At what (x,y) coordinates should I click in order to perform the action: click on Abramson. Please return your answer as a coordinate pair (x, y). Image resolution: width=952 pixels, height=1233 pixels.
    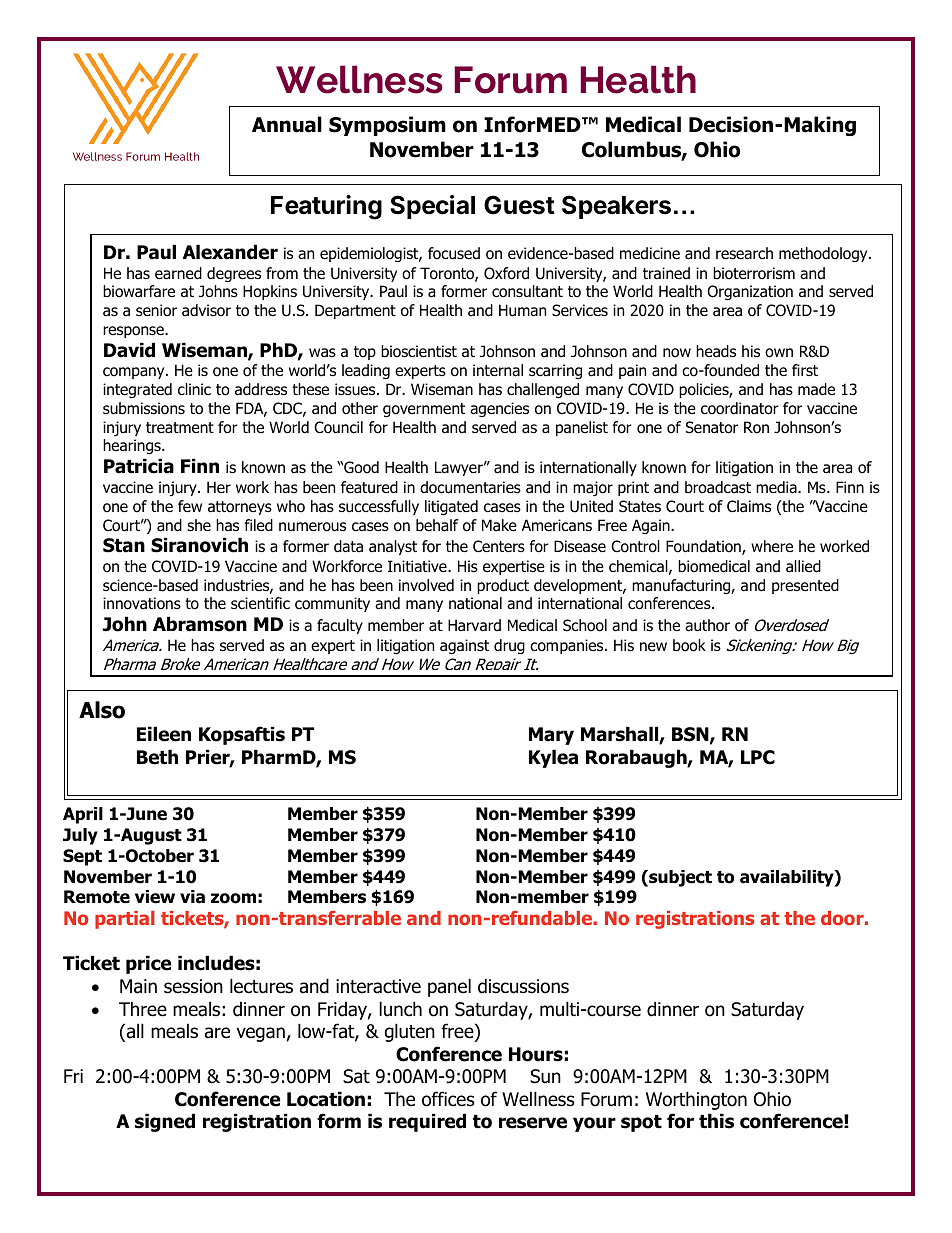
    Looking at the image, I should click on (200, 624).
